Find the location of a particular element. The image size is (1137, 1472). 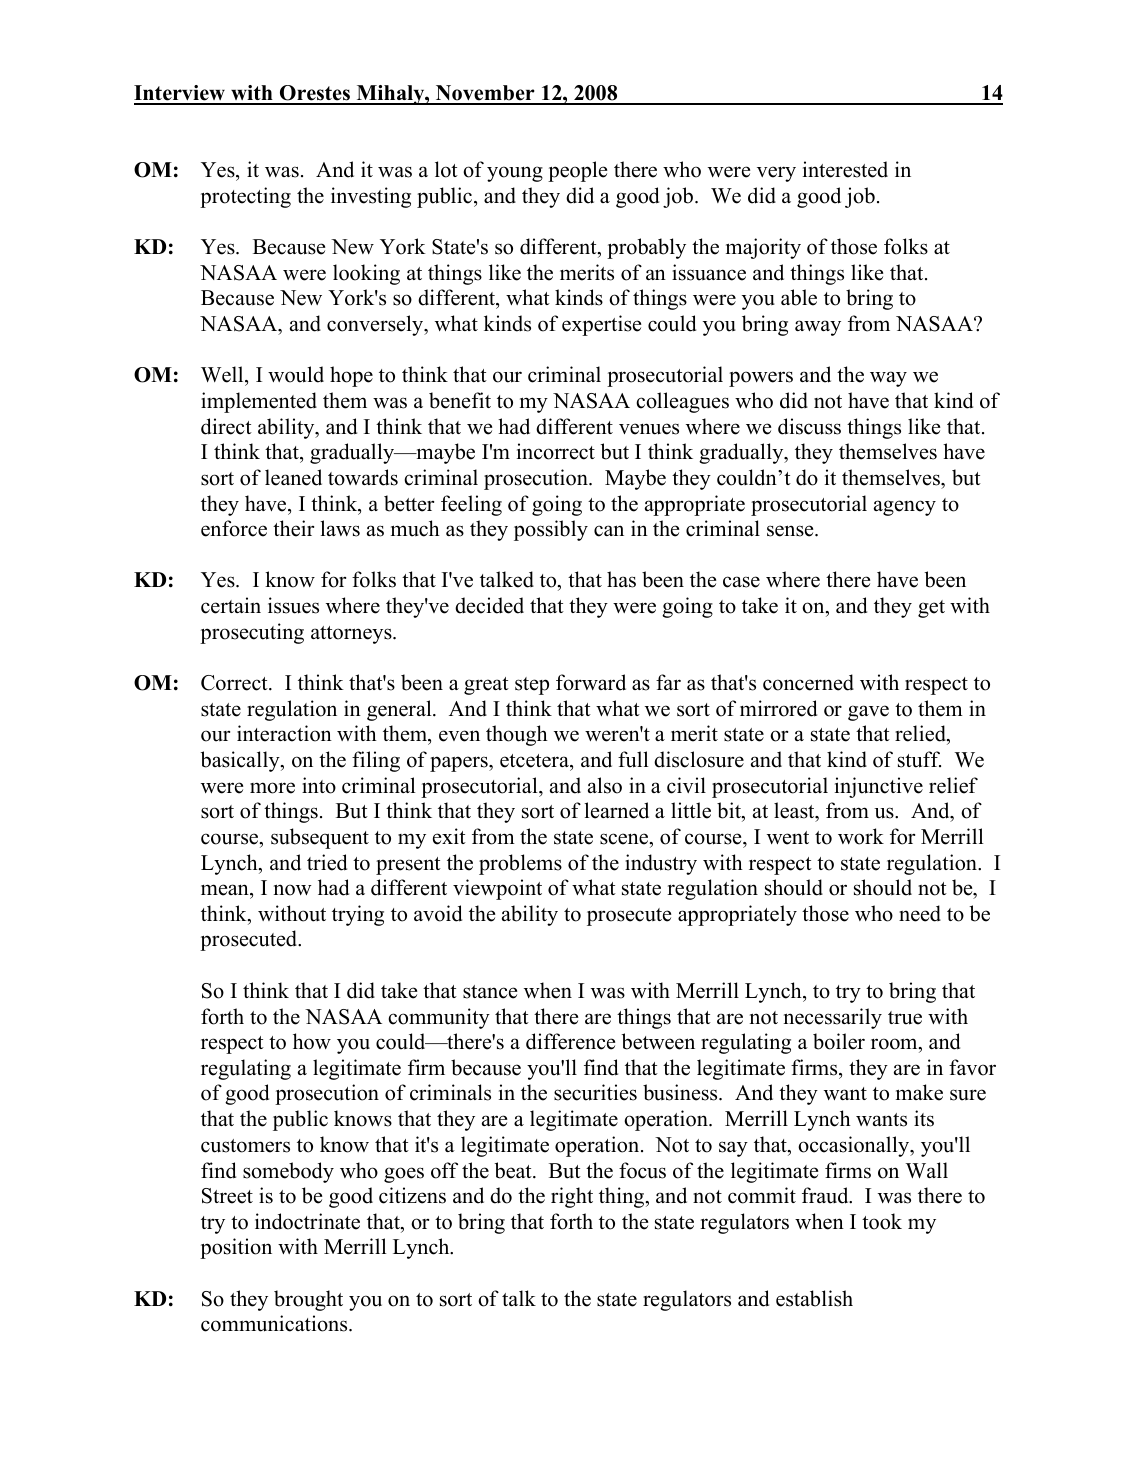

gave is located at coordinates (868, 713).
